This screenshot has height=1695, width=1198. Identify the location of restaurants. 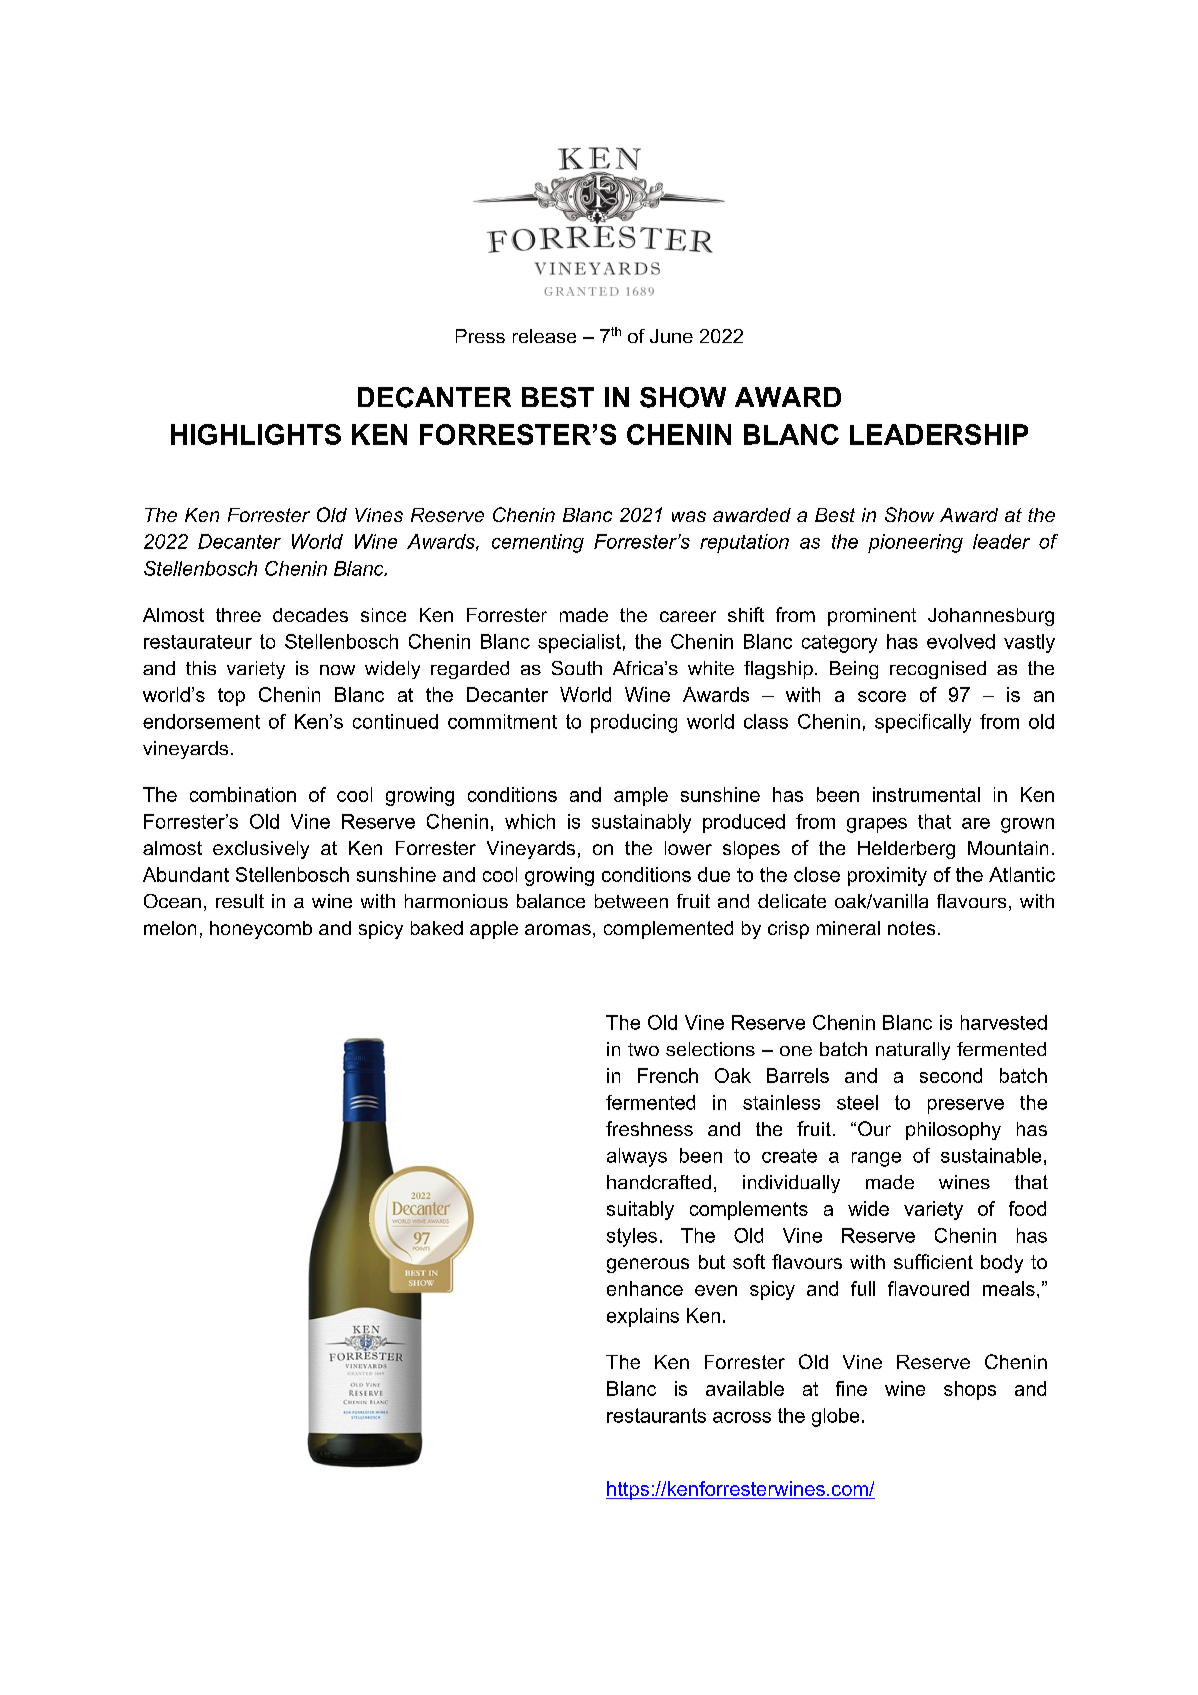
(656, 1415).
